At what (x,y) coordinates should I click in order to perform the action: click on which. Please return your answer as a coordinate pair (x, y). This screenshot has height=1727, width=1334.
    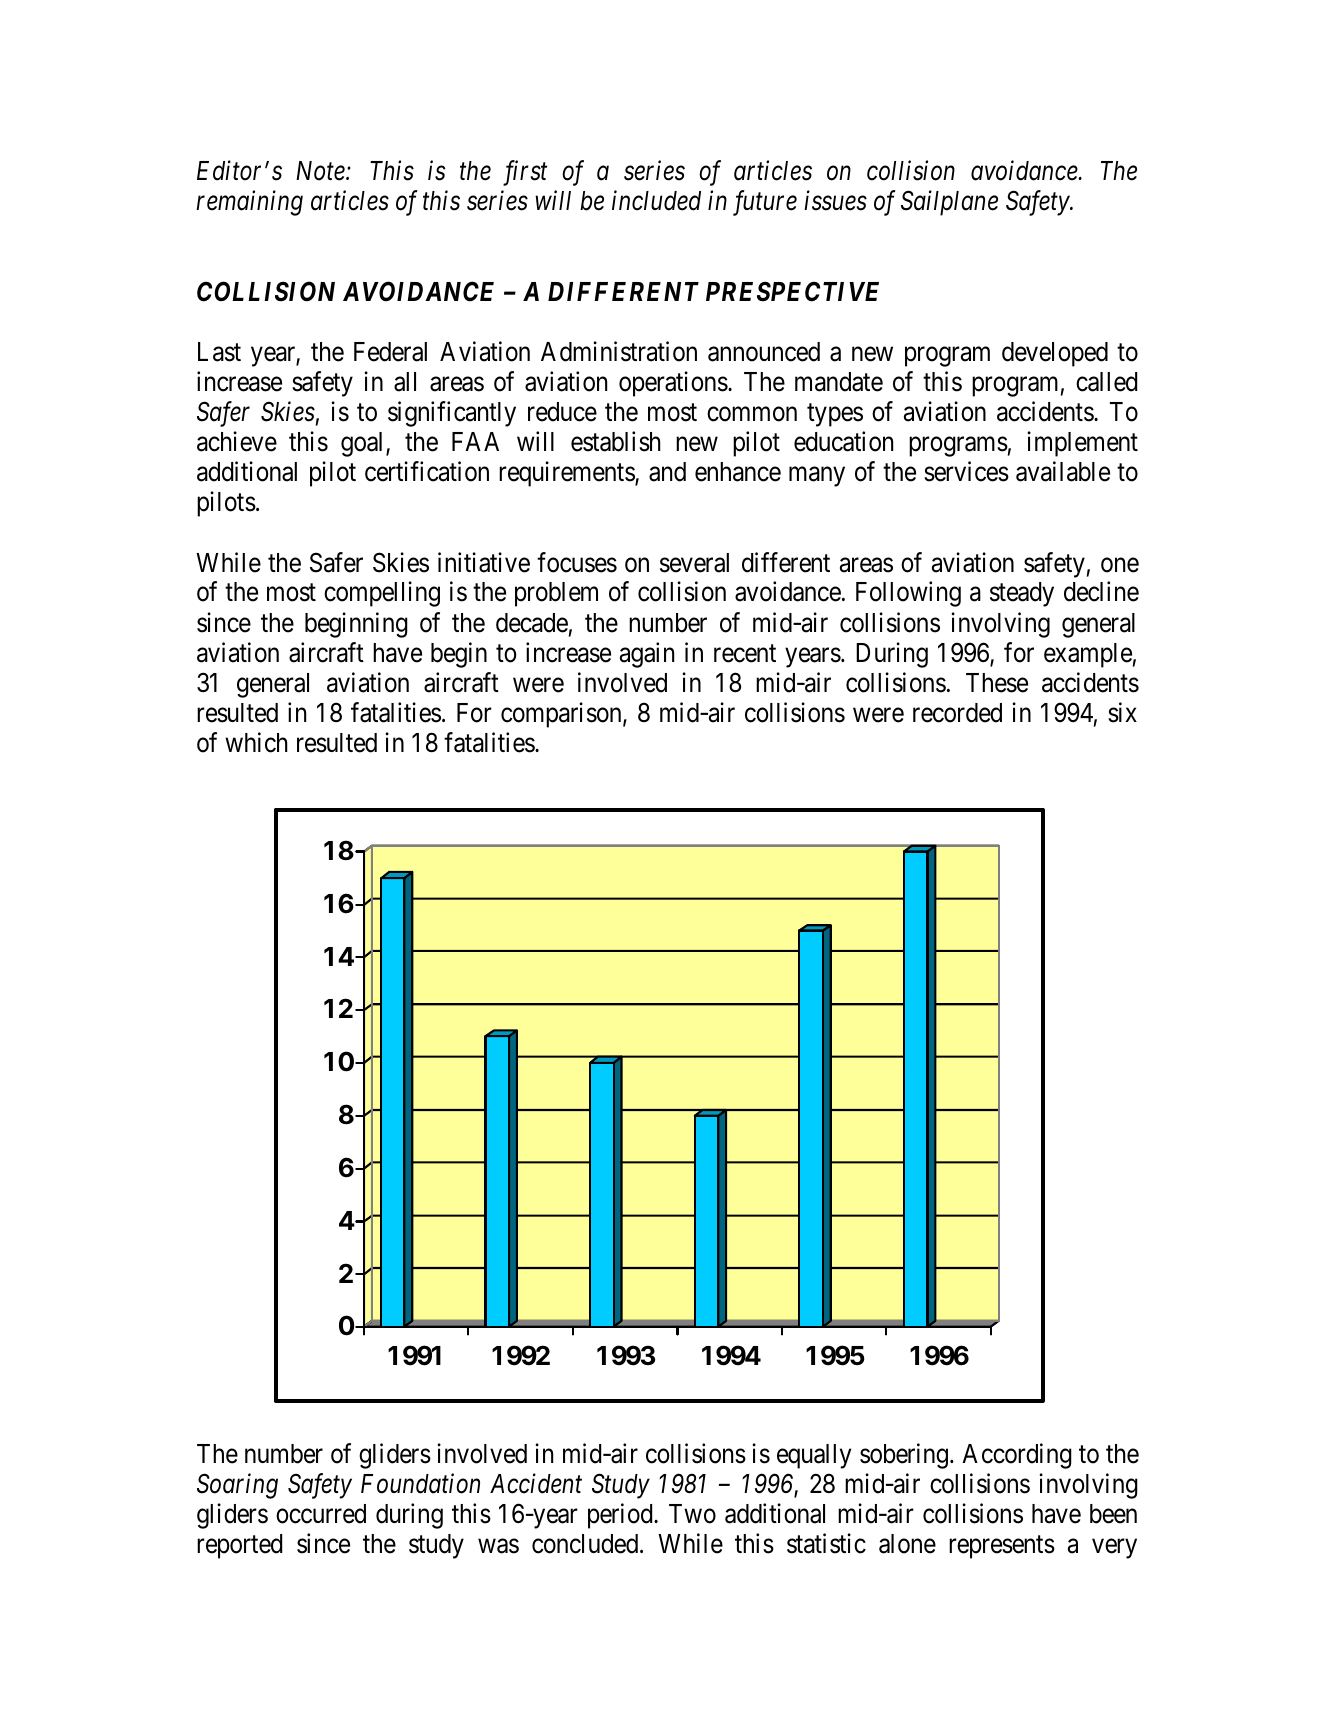
    Looking at the image, I should click on (256, 742).
